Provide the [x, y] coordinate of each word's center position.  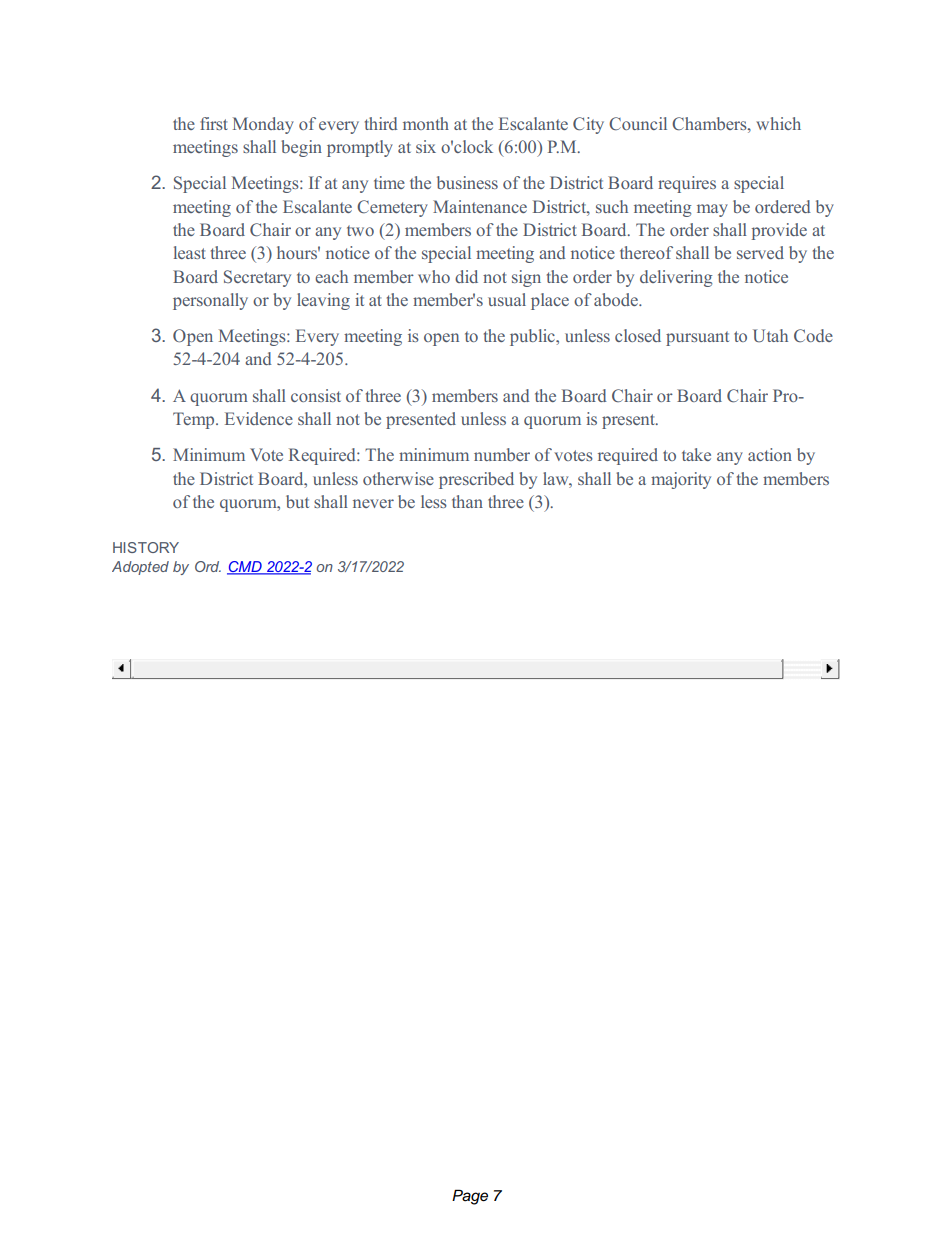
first [213, 123]
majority [681, 480]
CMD [245, 568]
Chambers [710, 124]
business [467, 182]
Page [470, 1197]
